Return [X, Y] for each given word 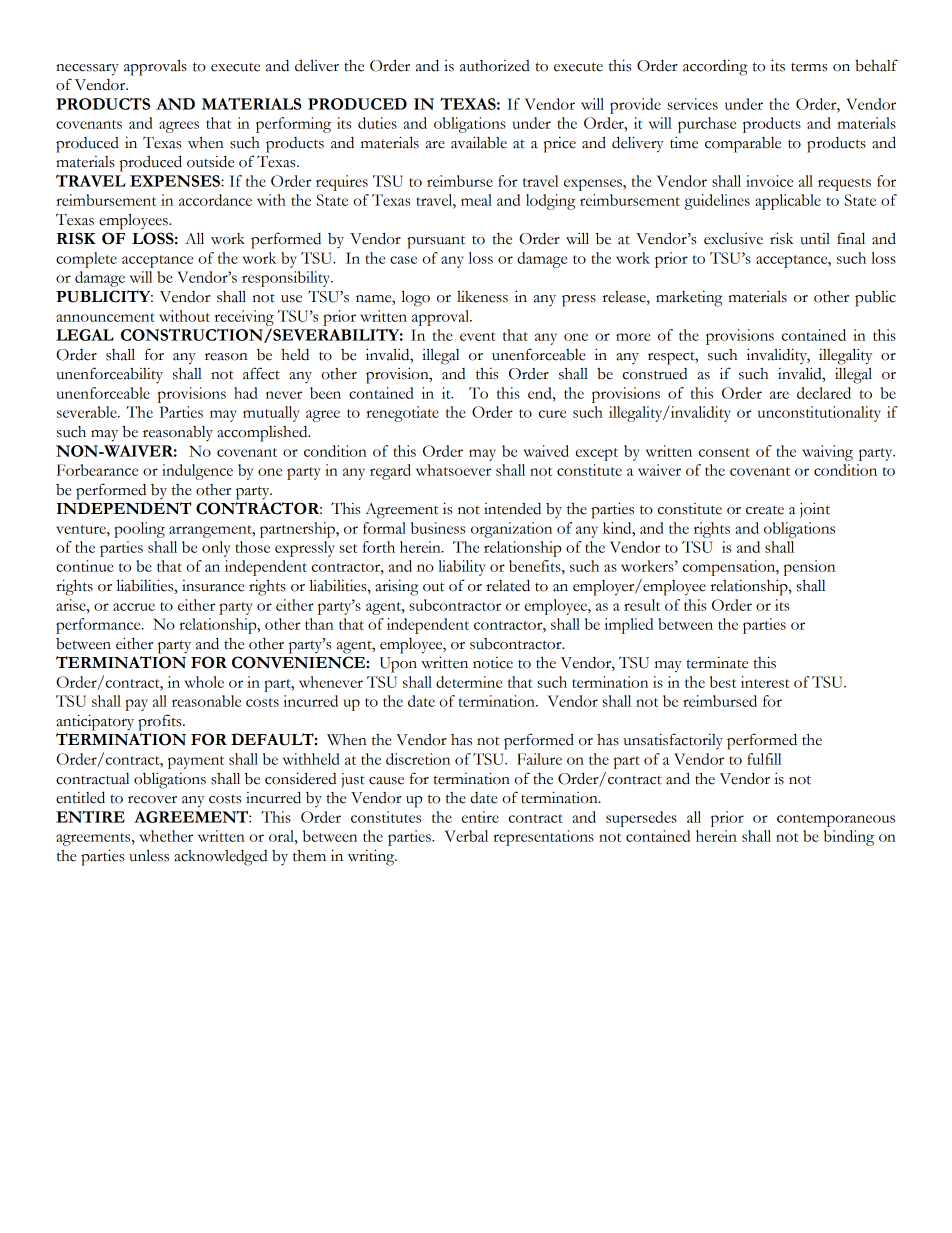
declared [824, 393]
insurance [213, 586]
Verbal [466, 836]
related [508, 585]
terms [809, 67]
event [477, 336]
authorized [495, 66]
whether [166, 836]
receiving [244, 318]
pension [809, 568]
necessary [87, 70]
